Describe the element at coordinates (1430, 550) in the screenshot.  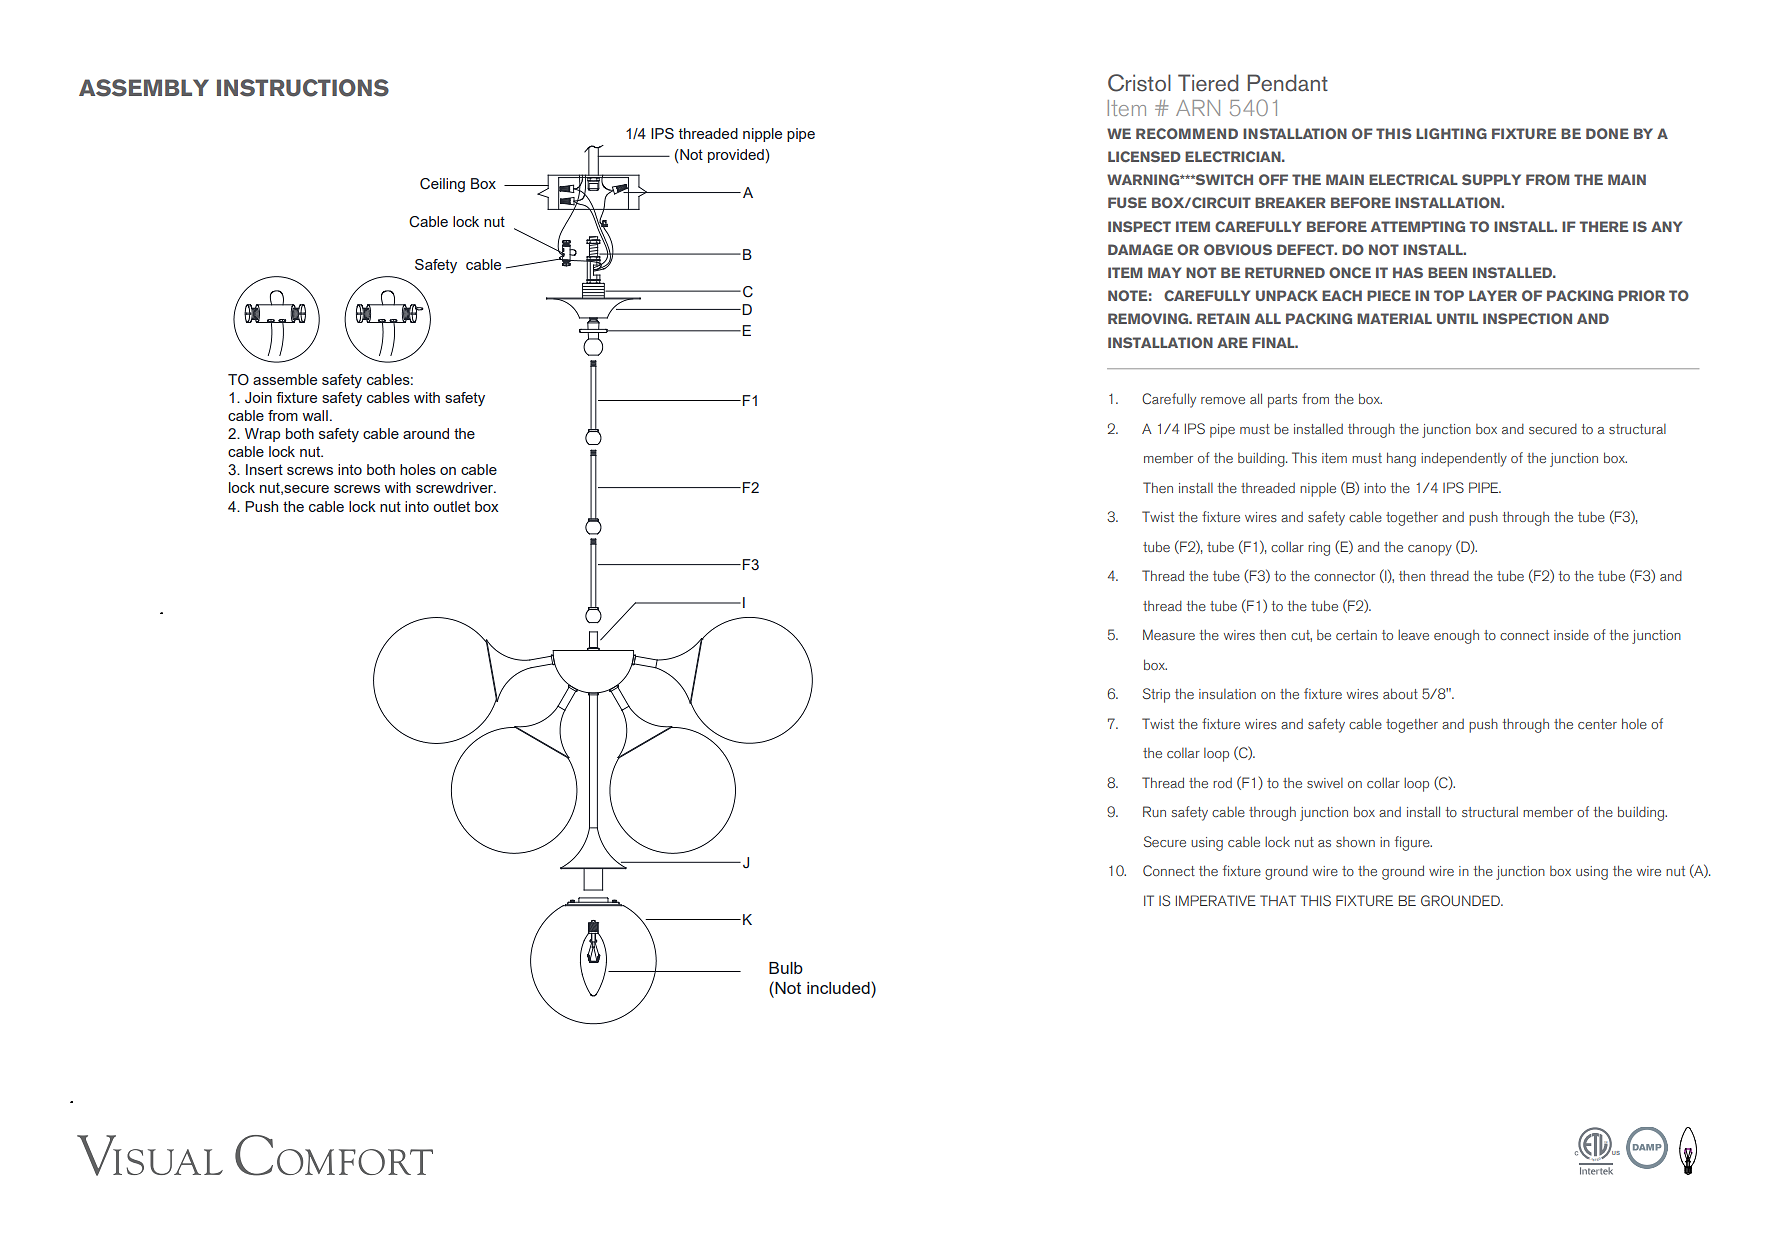
I see `canopy` at that location.
